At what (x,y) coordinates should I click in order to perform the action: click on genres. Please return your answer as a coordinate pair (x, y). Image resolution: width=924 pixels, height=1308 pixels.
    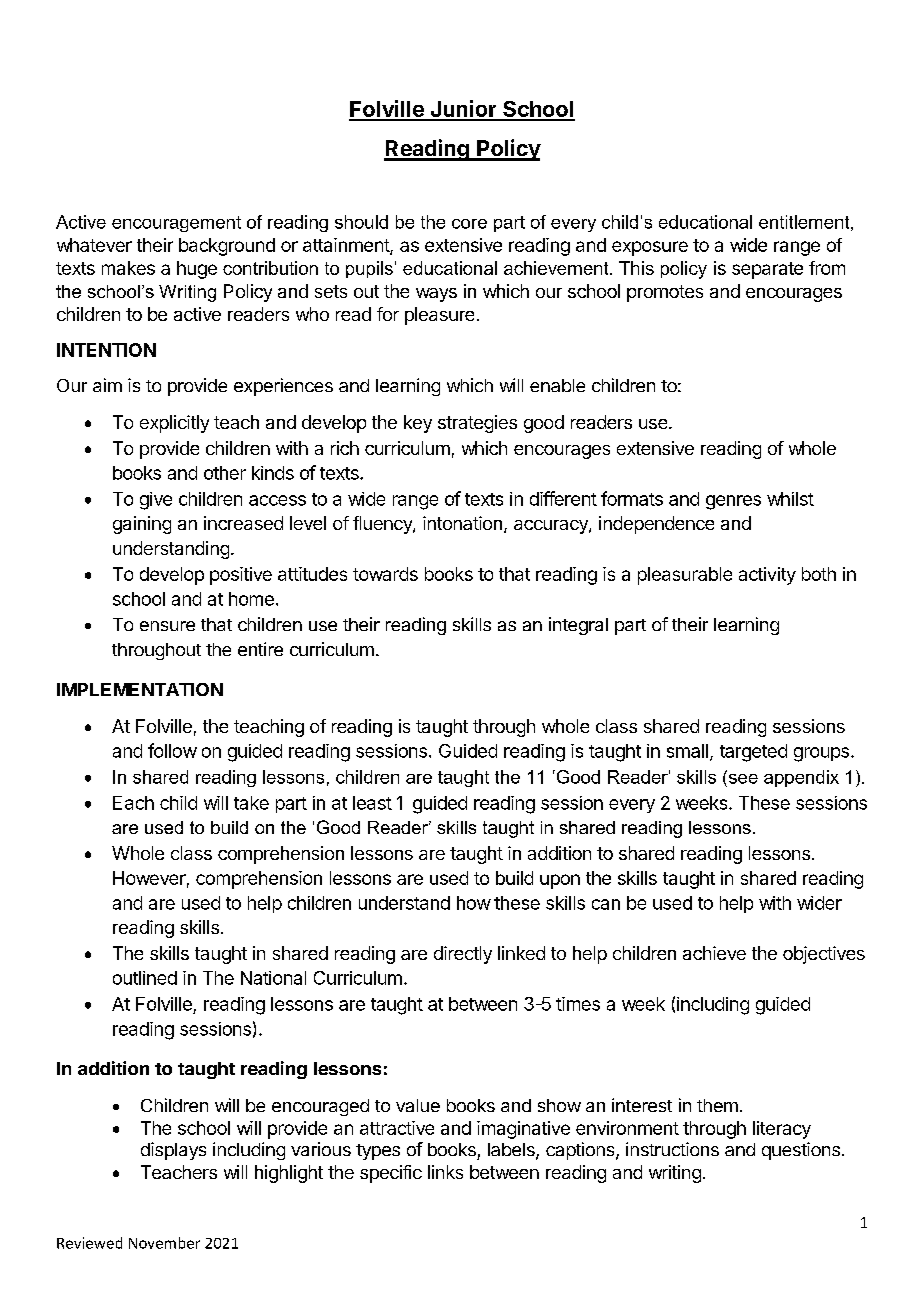
    Looking at the image, I should click on (733, 502).
